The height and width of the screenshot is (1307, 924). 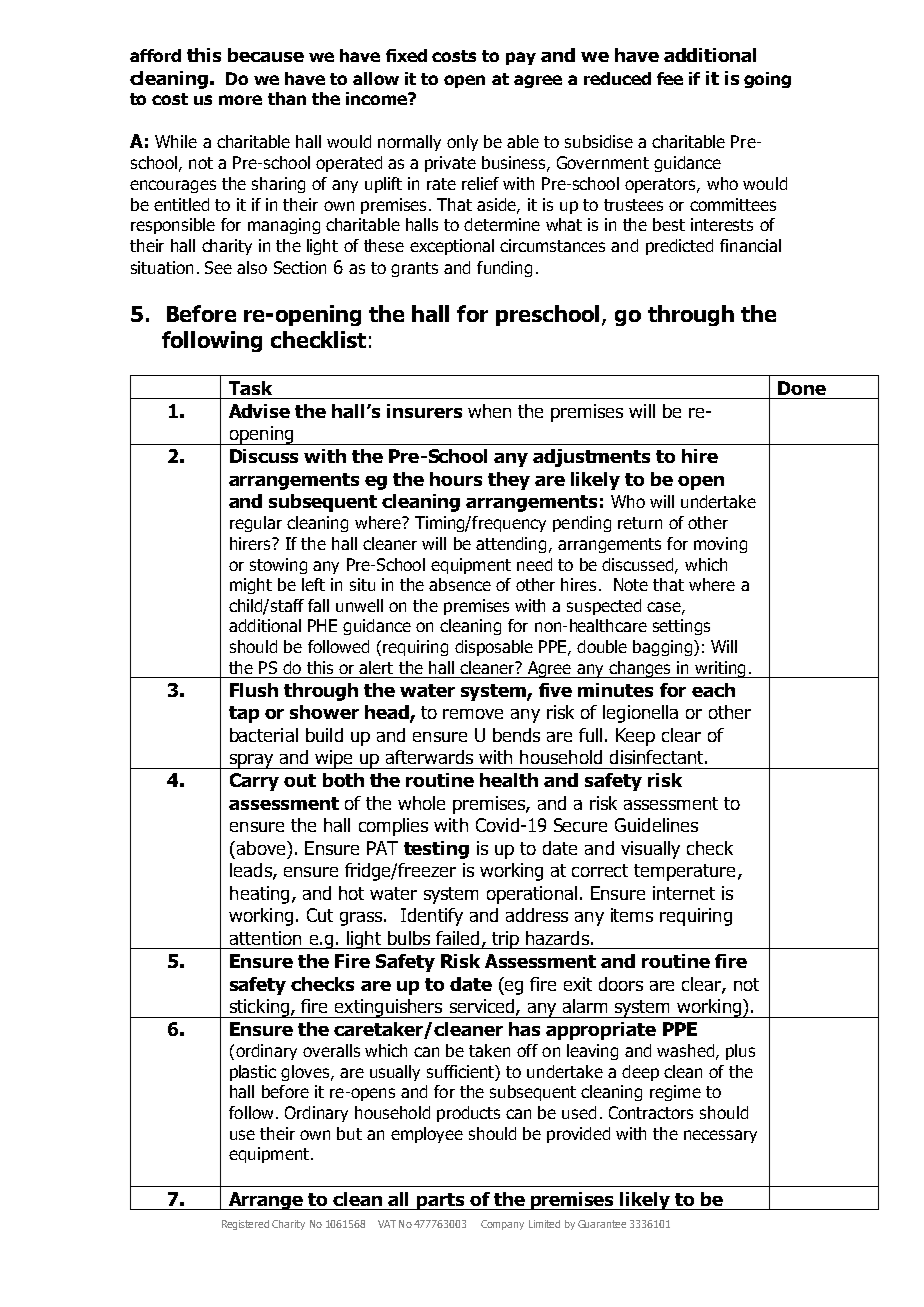 I want to click on testing, so click(x=436, y=850).
